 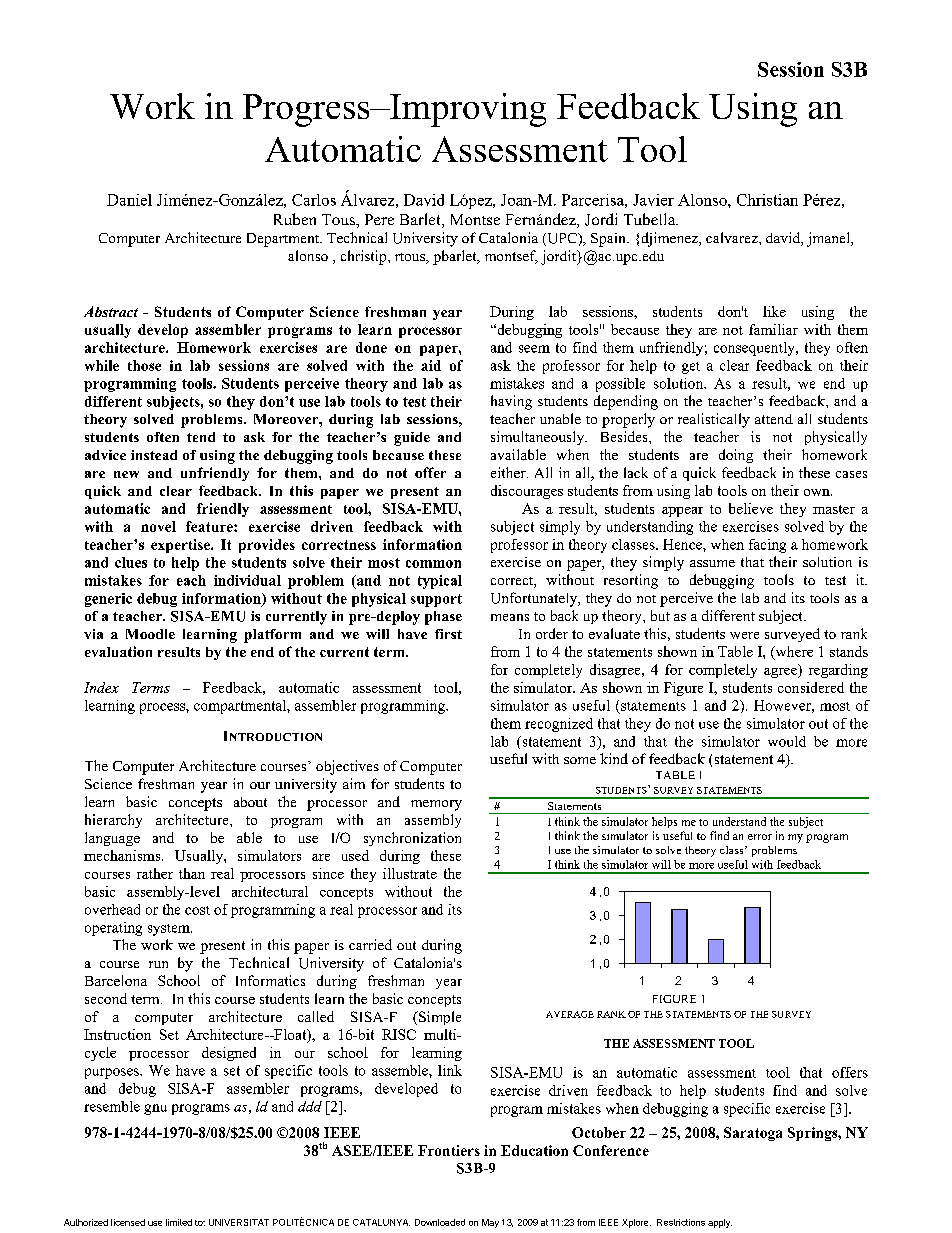 What do you see at coordinates (787, 741) in the document?
I see `would` at bounding box center [787, 741].
